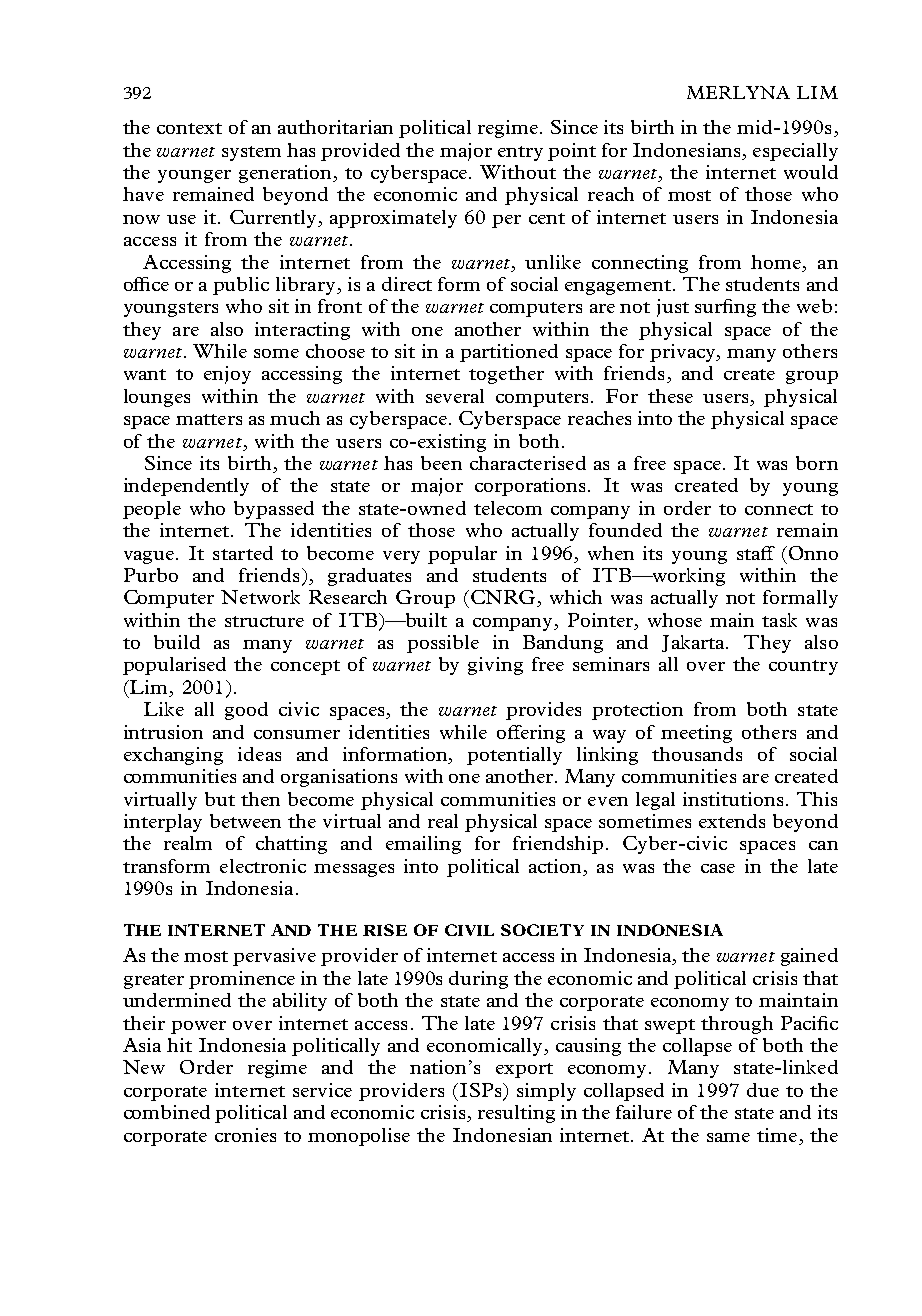 The image size is (922, 1316). What do you see at coordinates (441, 463) in the image?
I see `been` at bounding box center [441, 463].
